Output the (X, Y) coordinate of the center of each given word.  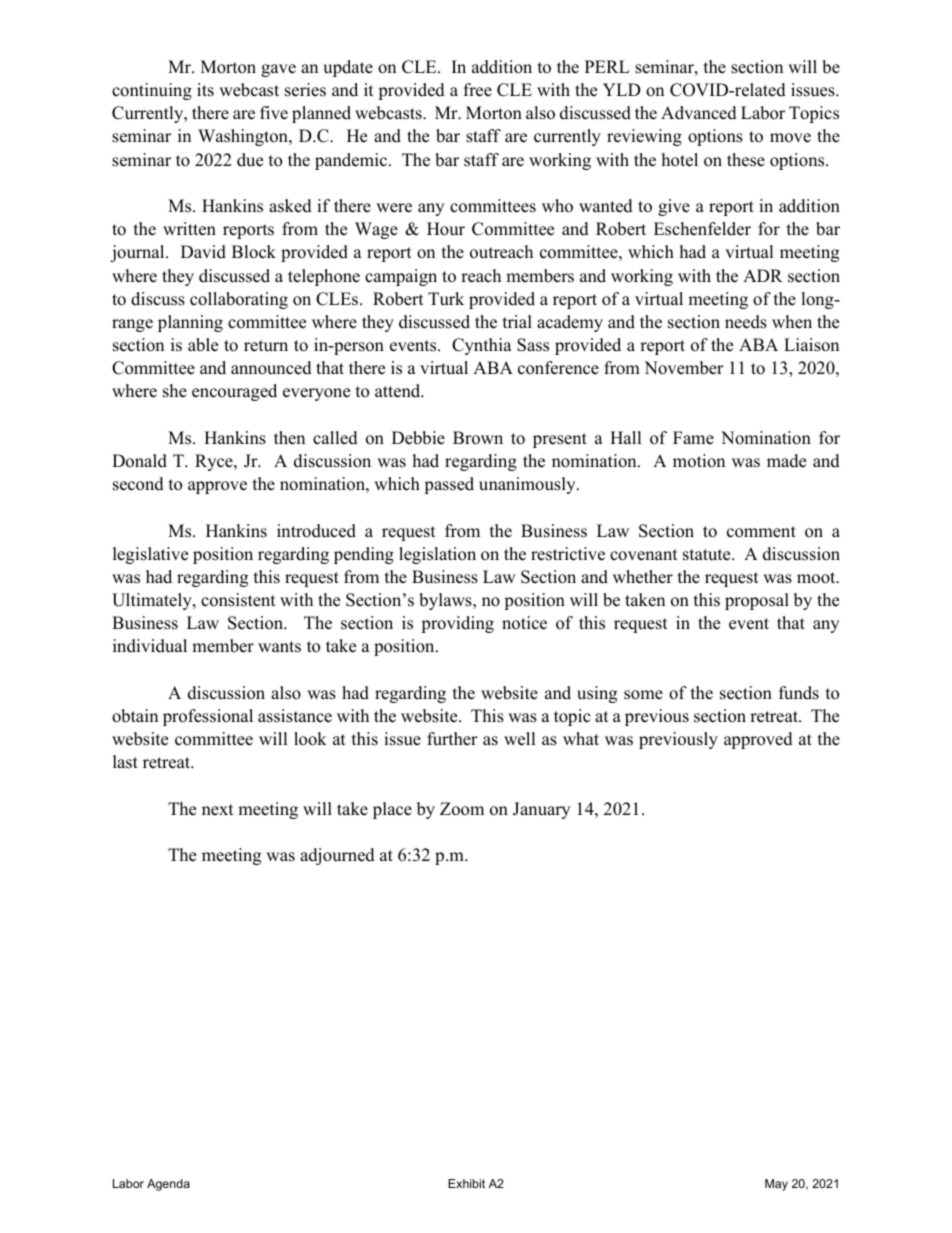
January (541, 810)
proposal (757, 601)
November (684, 368)
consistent (238, 600)
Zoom (462, 809)
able (203, 345)
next (218, 810)
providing (457, 624)
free (478, 90)
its (205, 90)
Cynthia (482, 346)
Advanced (699, 113)
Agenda (168, 1185)
